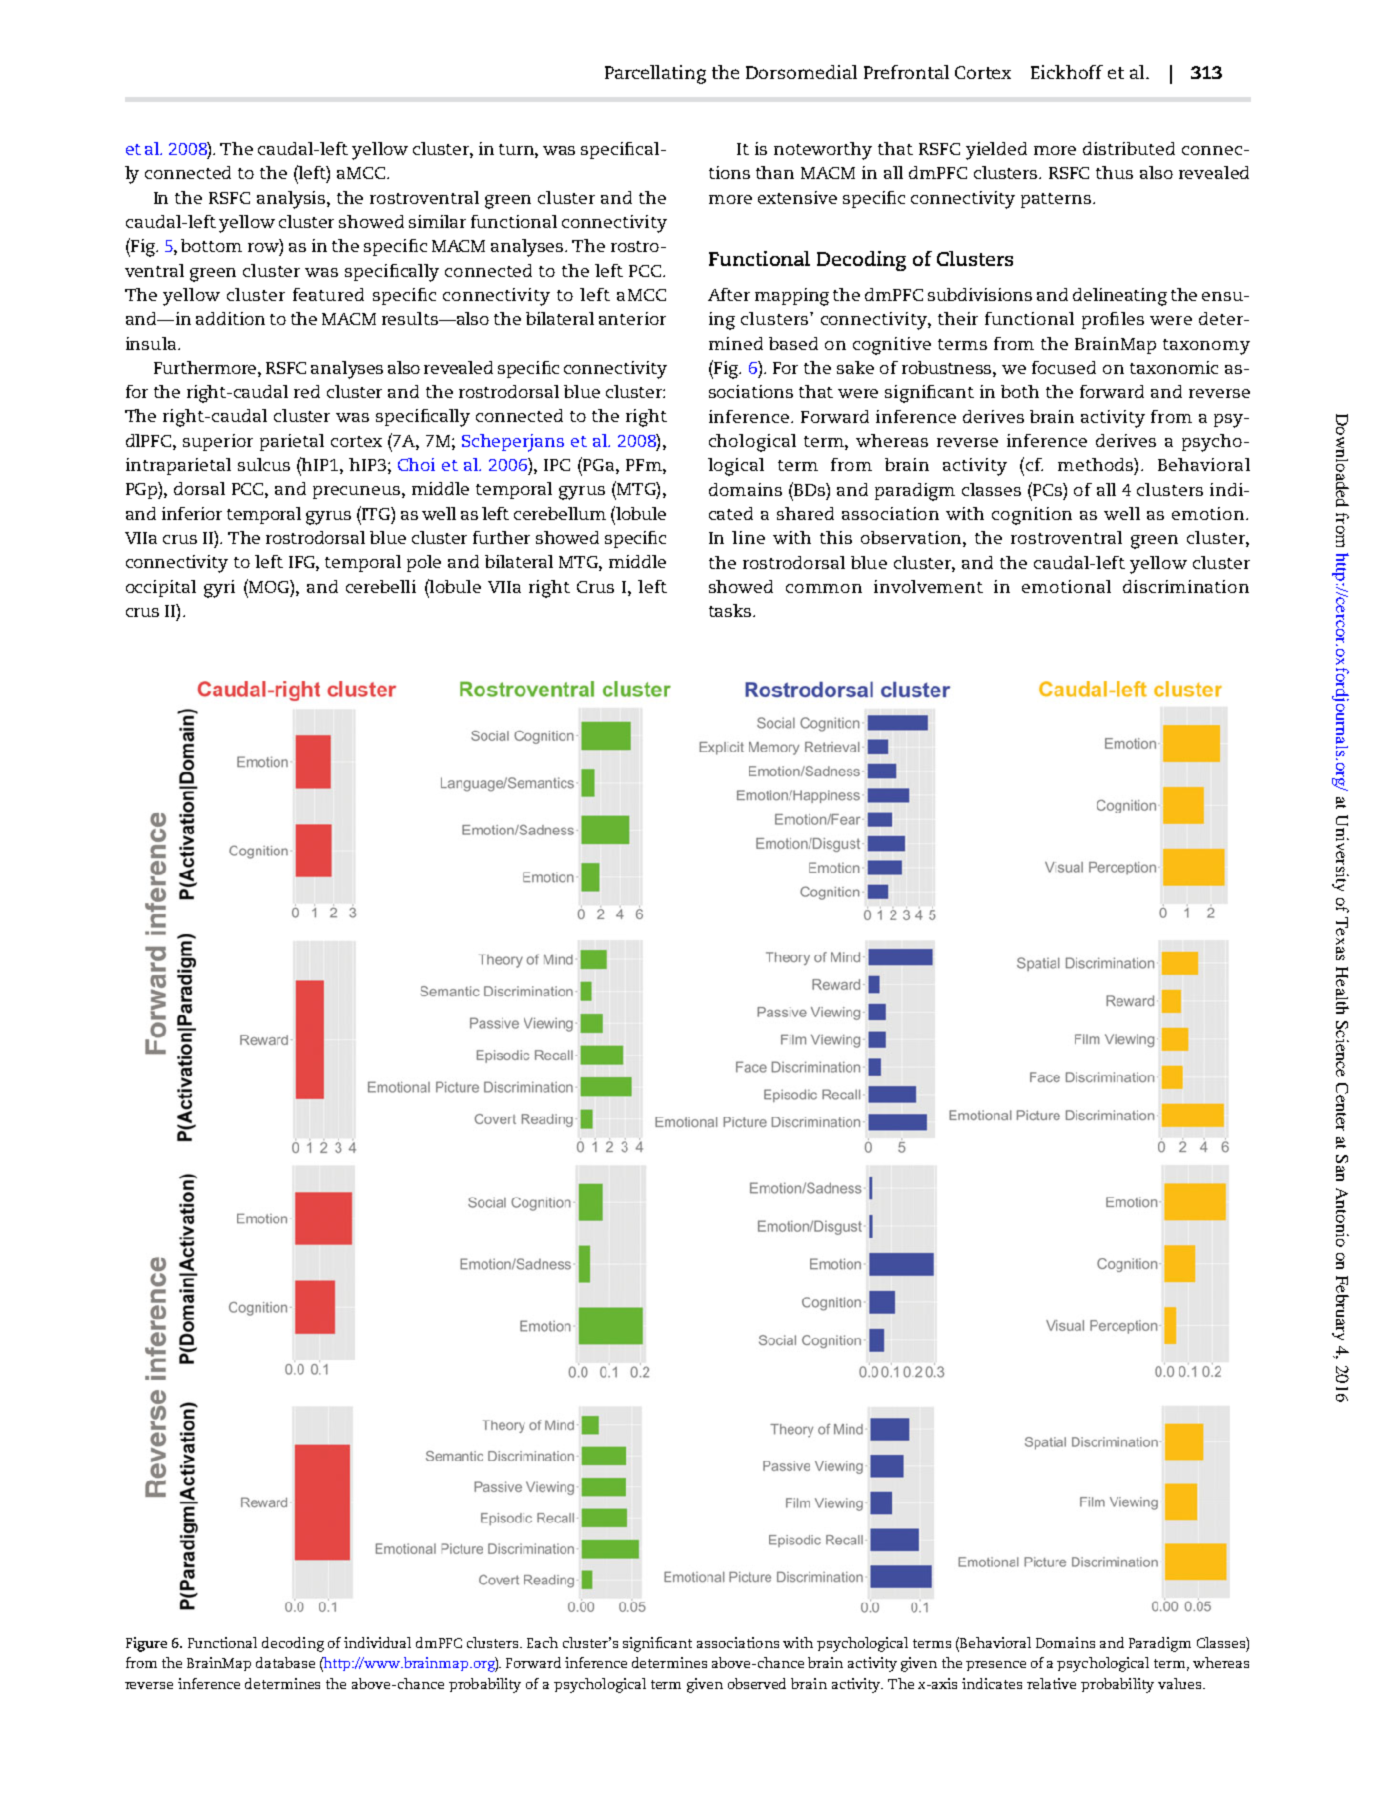 The height and width of the screenshot is (1813, 1375). I want to click on cognition, so click(1032, 516).
